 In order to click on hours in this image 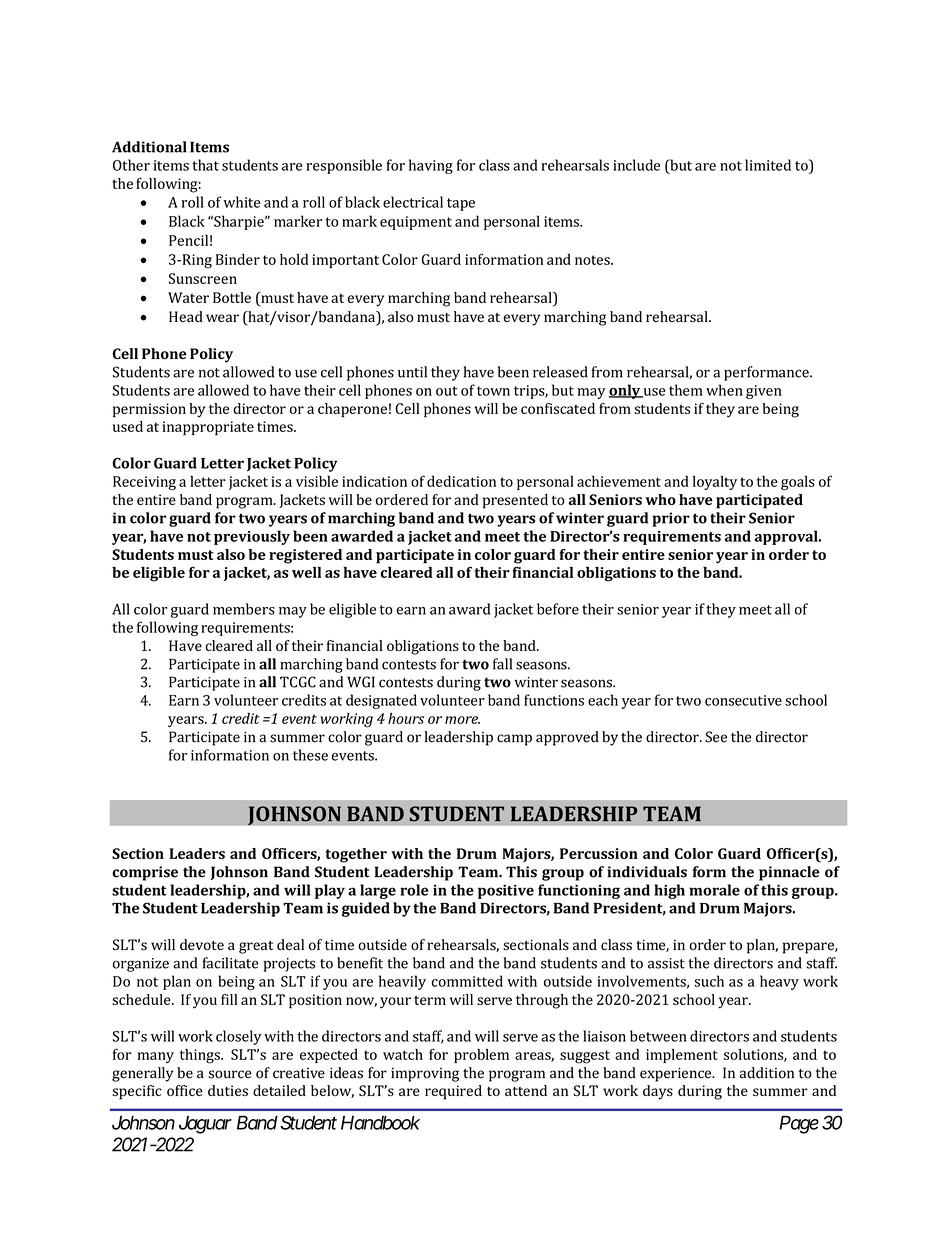, I will do `click(406, 718)`.
